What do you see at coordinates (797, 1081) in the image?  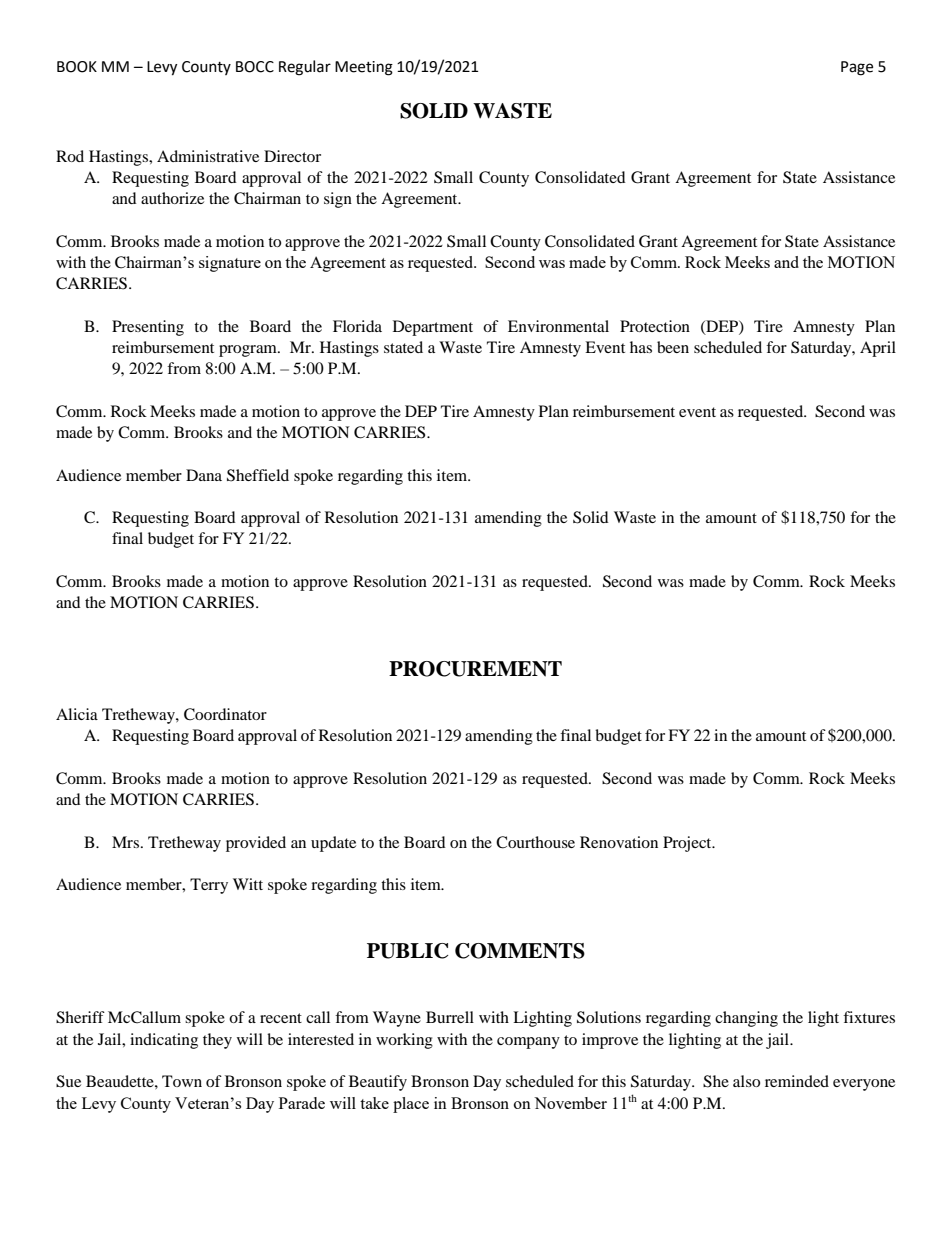 I see `reminded` at bounding box center [797, 1081].
